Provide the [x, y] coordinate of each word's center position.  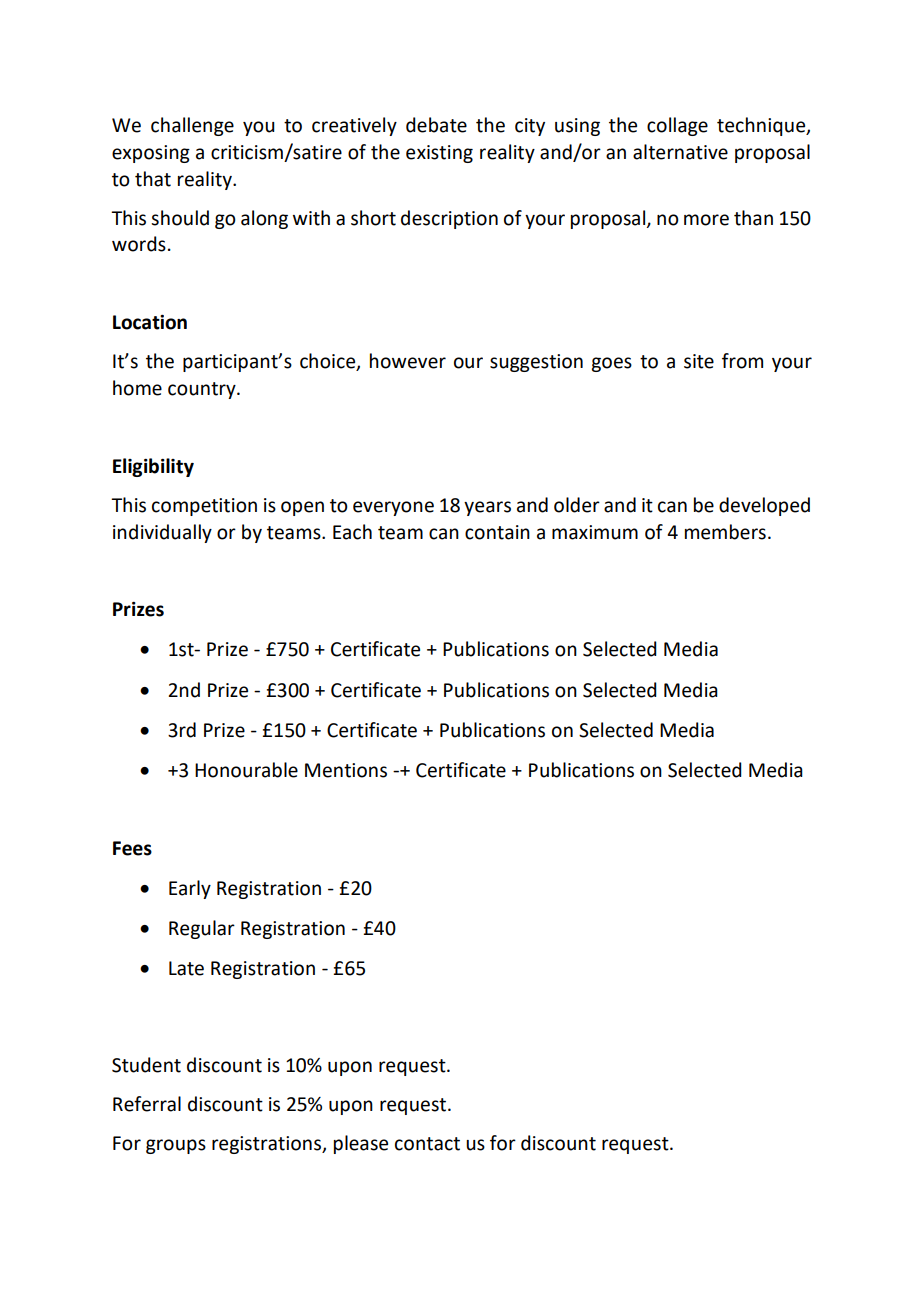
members [725, 532]
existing [439, 154]
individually [162, 533]
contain [497, 532]
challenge [192, 126]
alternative [680, 152]
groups [176, 1146]
